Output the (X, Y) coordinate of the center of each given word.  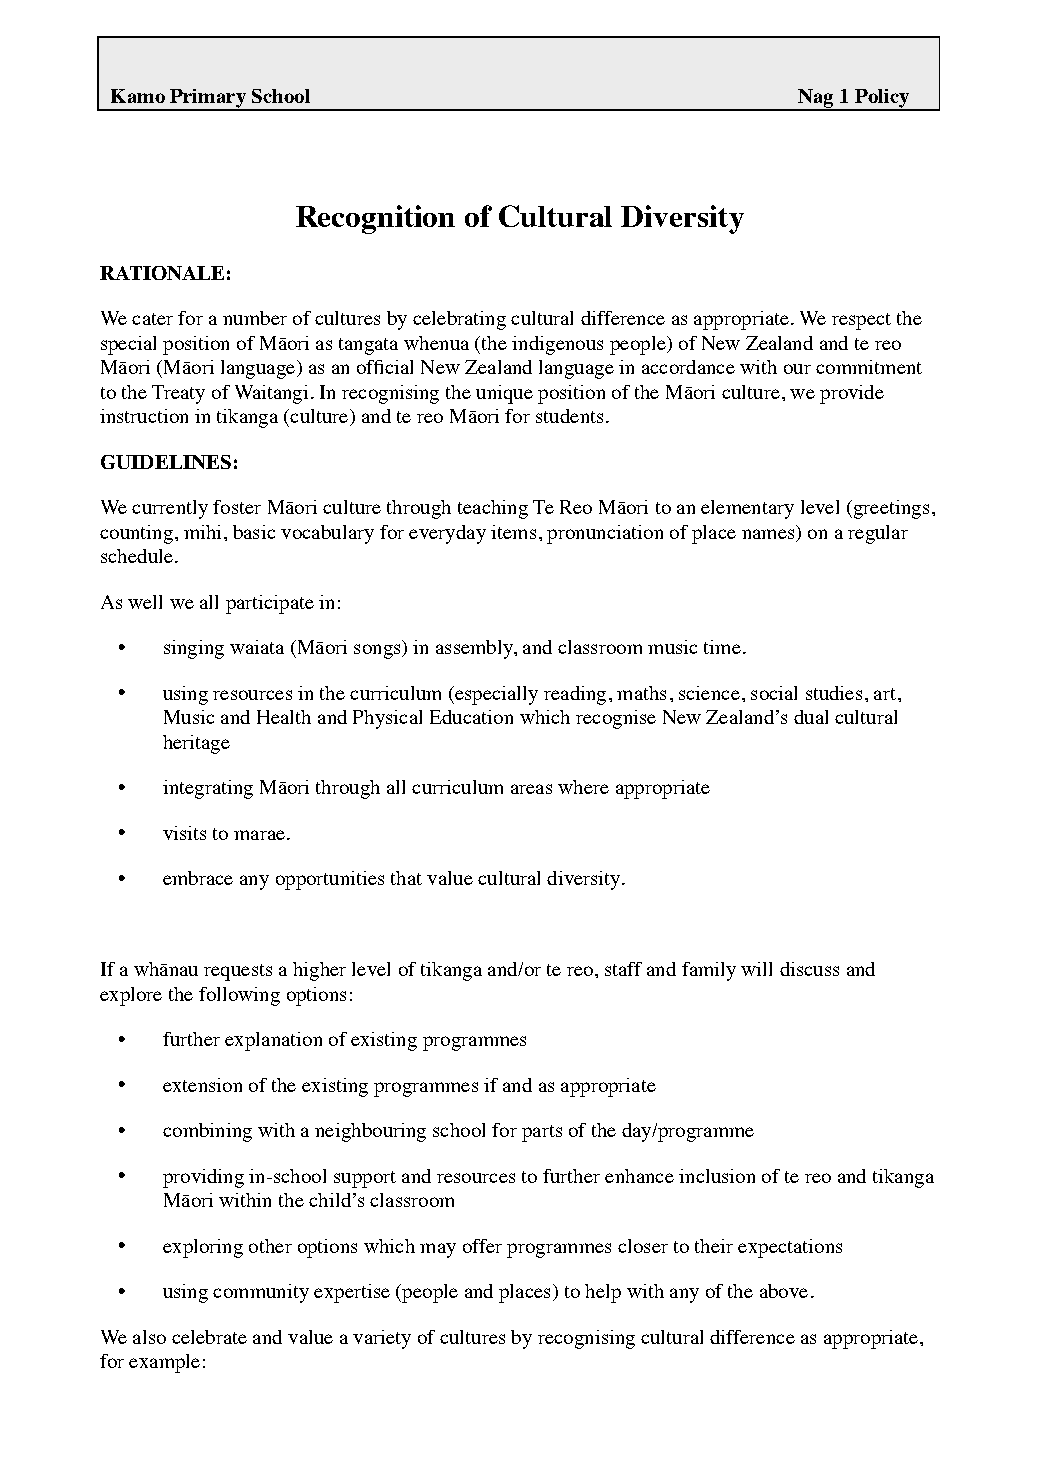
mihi (202, 532)
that (406, 878)
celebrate (209, 1337)
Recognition (375, 219)
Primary (208, 99)
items (513, 532)
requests (238, 972)
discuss (809, 969)
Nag (816, 99)
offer (482, 1246)
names (769, 535)
